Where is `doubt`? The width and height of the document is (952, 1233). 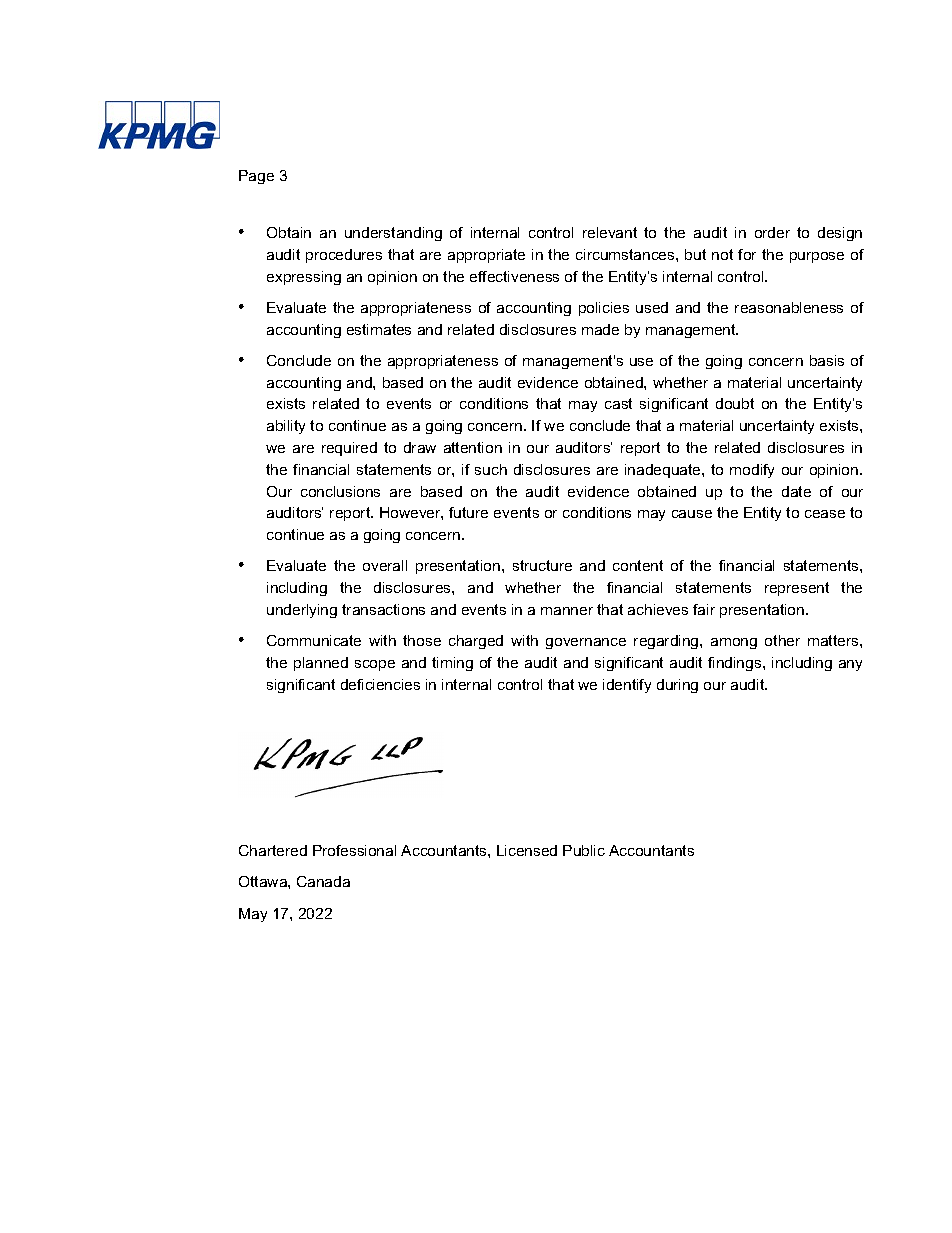 doubt is located at coordinates (735, 403).
